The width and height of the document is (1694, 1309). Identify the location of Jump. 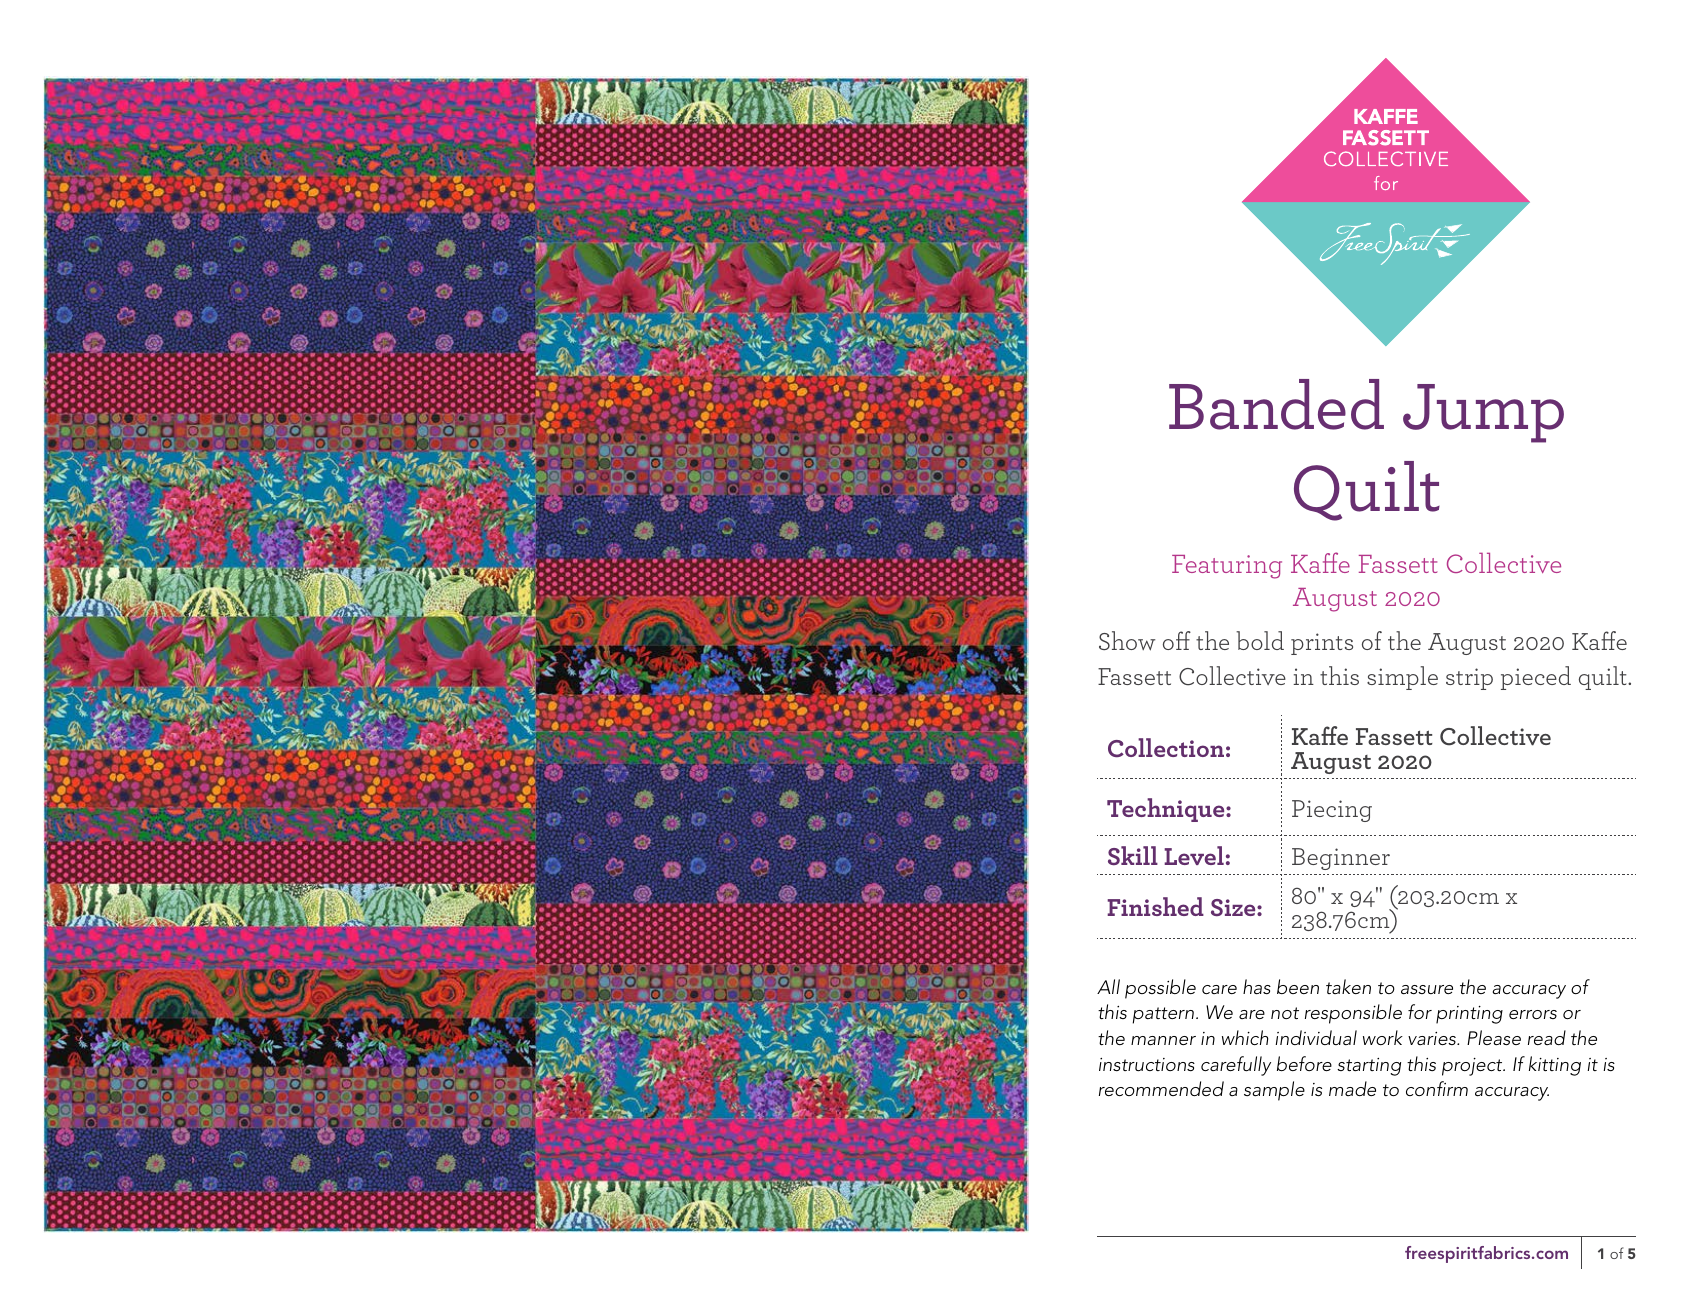
(1483, 413).
